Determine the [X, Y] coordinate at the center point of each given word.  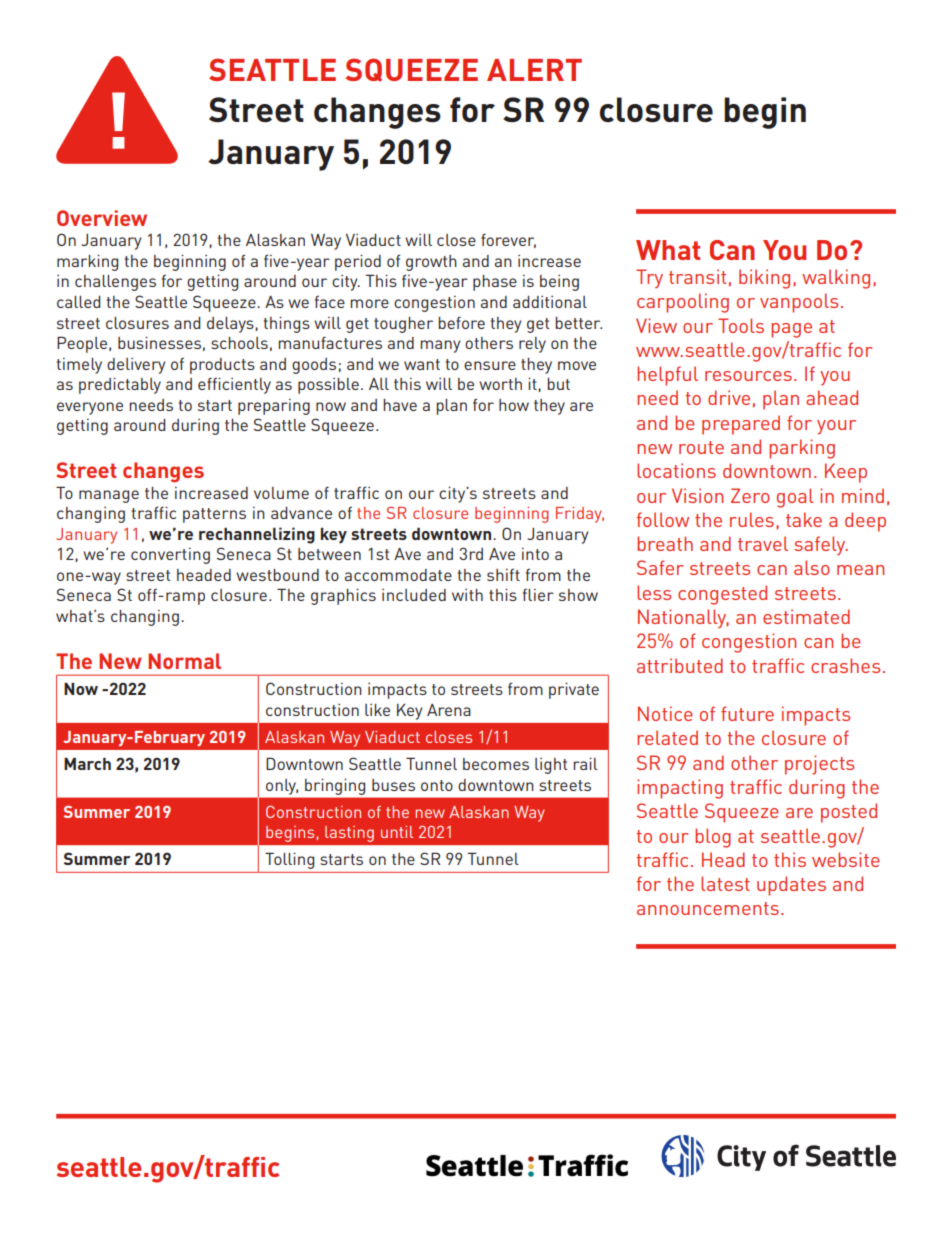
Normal [184, 661]
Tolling [289, 860]
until [397, 832]
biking [764, 279]
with [467, 595]
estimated [806, 616]
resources [748, 376]
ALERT [534, 70]
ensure [490, 365]
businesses [159, 343]
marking [87, 263]
